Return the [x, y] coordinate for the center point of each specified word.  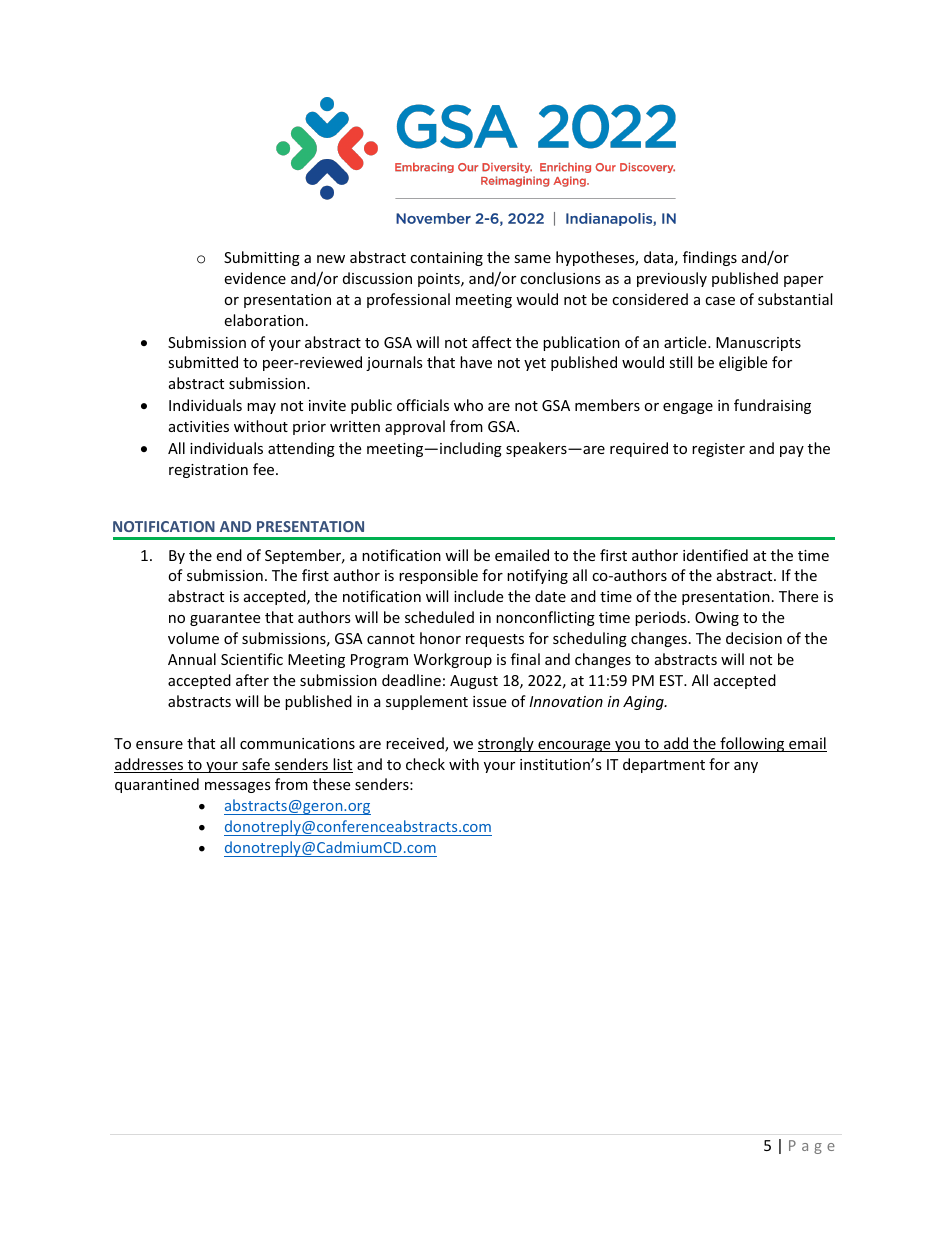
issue [489, 701]
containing [446, 259]
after [252, 680]
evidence [255, 278]
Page [812, 1147]
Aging [644, 703]
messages [238, 787]
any [746, 767]
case [720, 301]
